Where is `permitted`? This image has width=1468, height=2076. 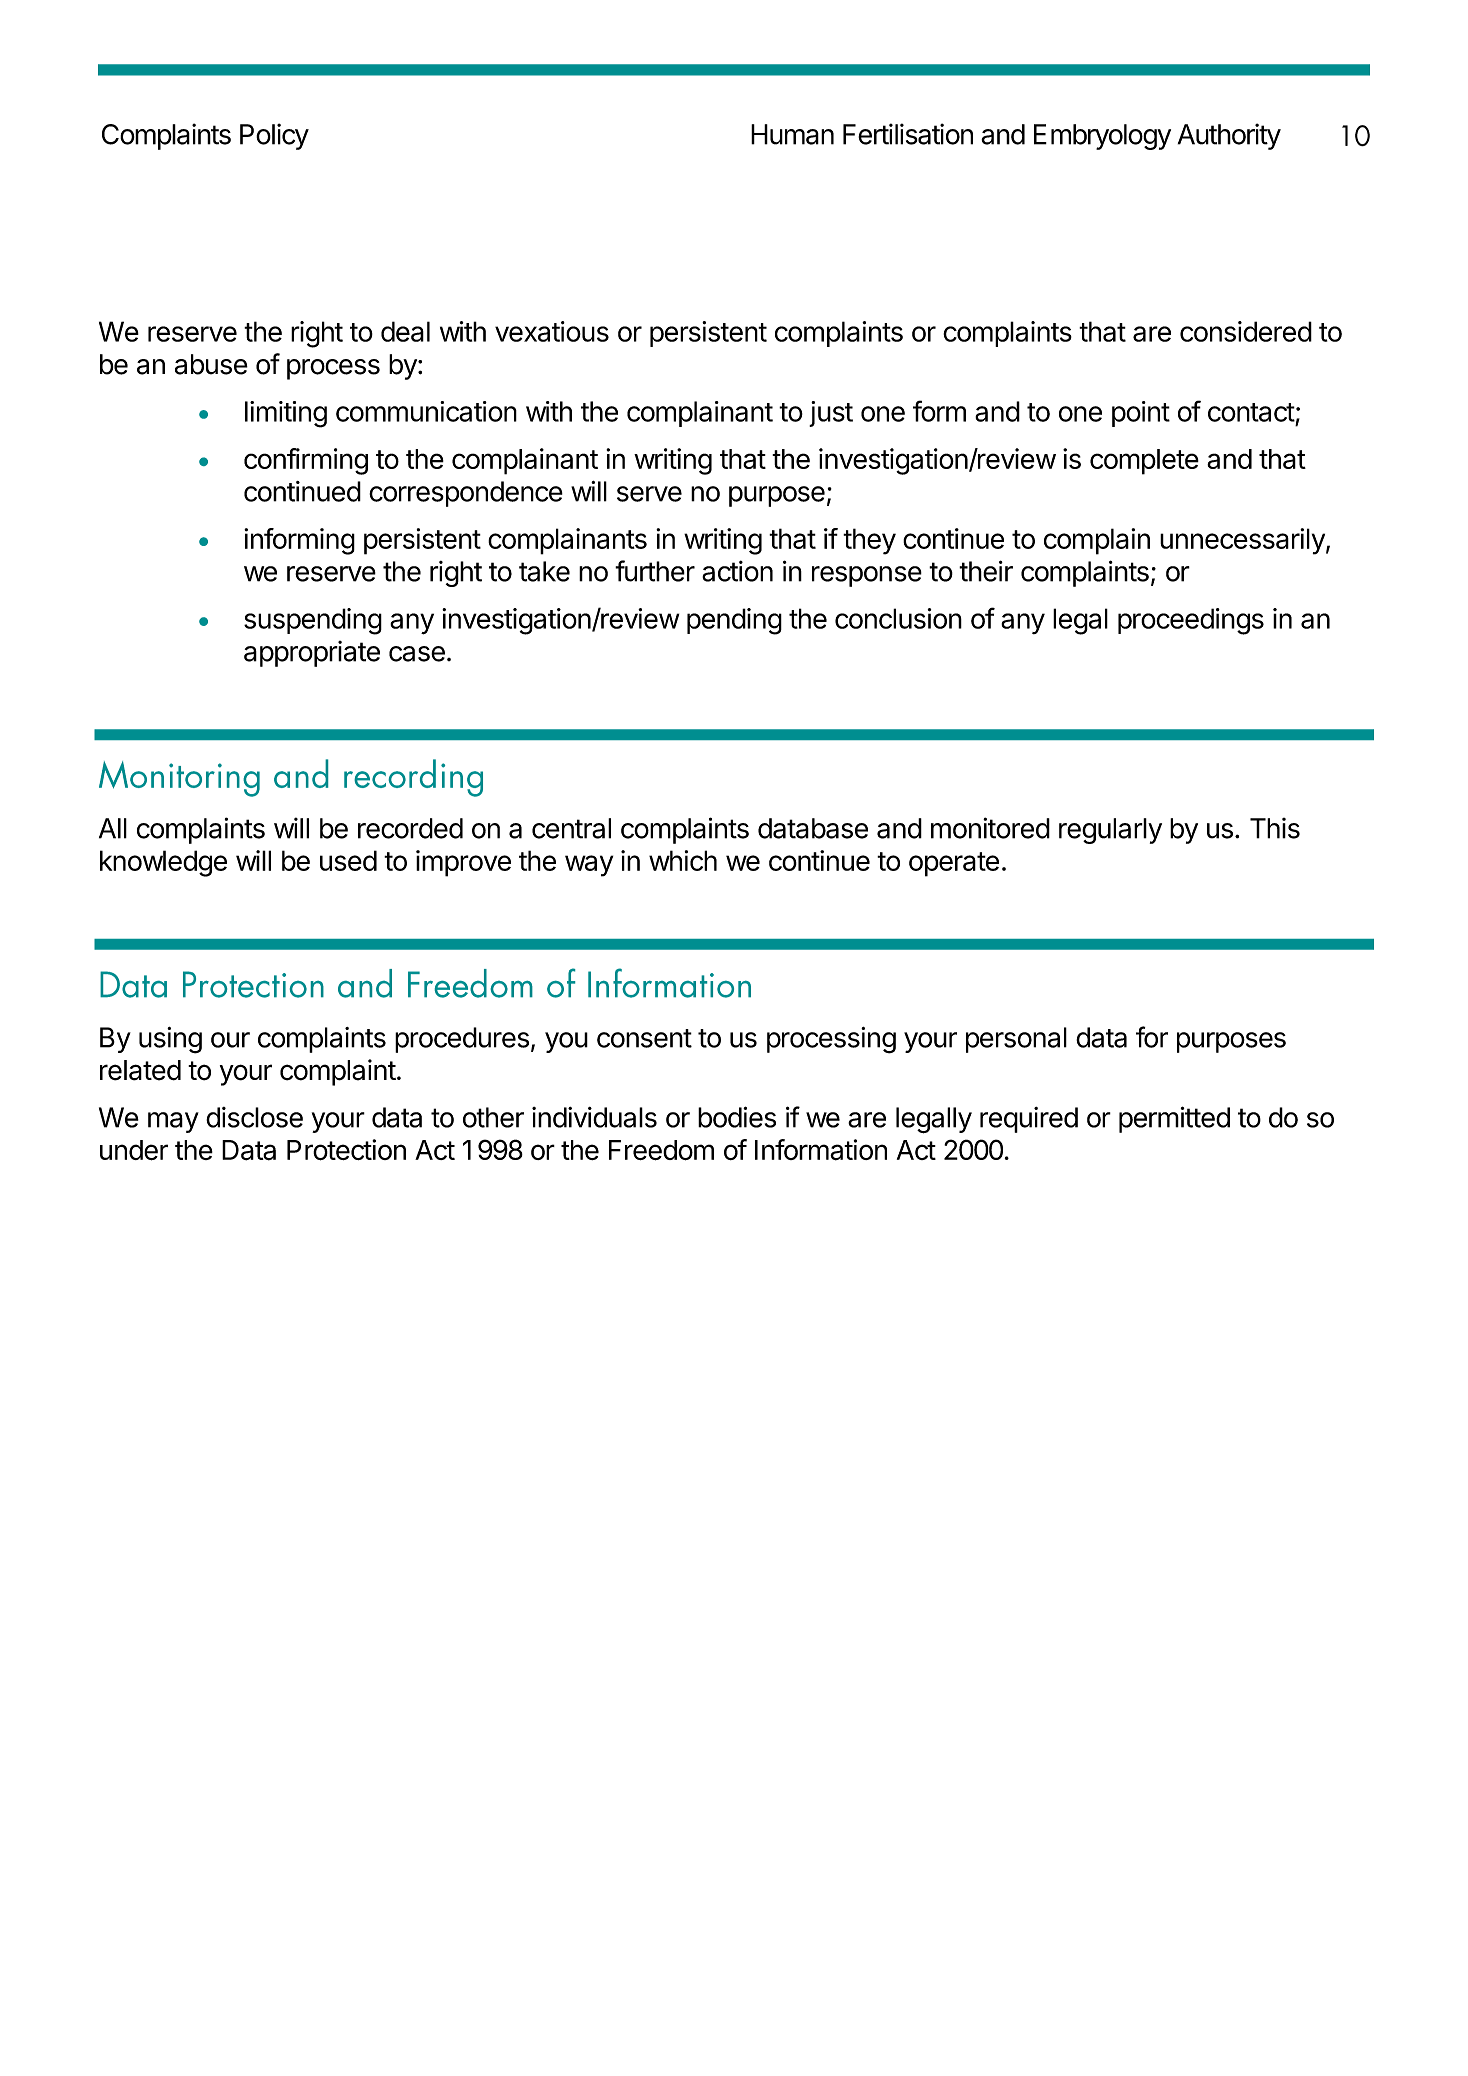 permitted is located at coordinates (1174, 1119).
